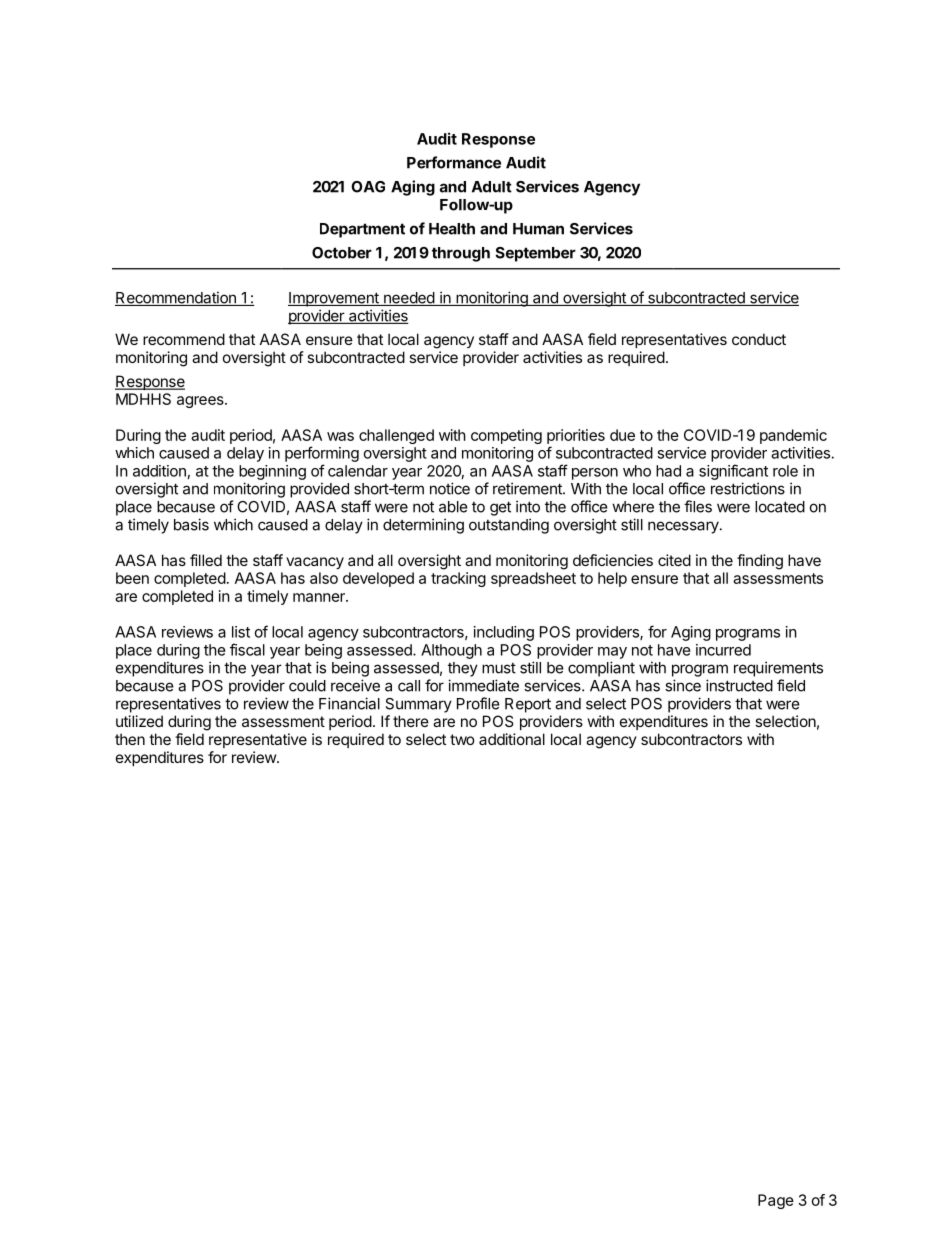 This screenshot has height=1233, width=952. What do you see at coordinates (342, 253) in the screenshot?
I see `October` at bounding box center [342, 253].
